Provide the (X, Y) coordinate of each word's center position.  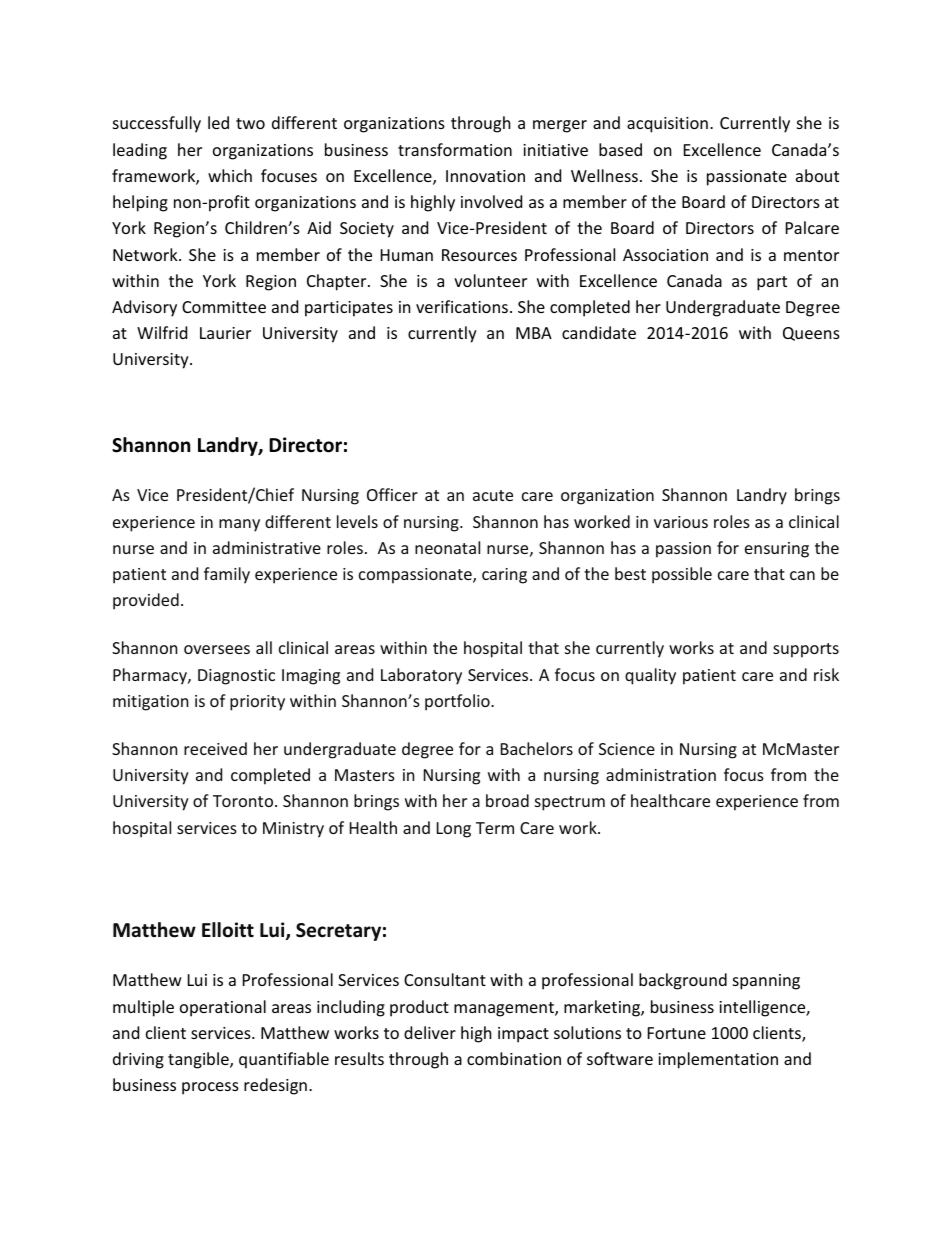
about (817, 175)
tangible (199, 1060)
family (227, 575)
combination (514, 1058)
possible (682, 575)
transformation (455, 149)
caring (504, 576)
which (230, 175)
